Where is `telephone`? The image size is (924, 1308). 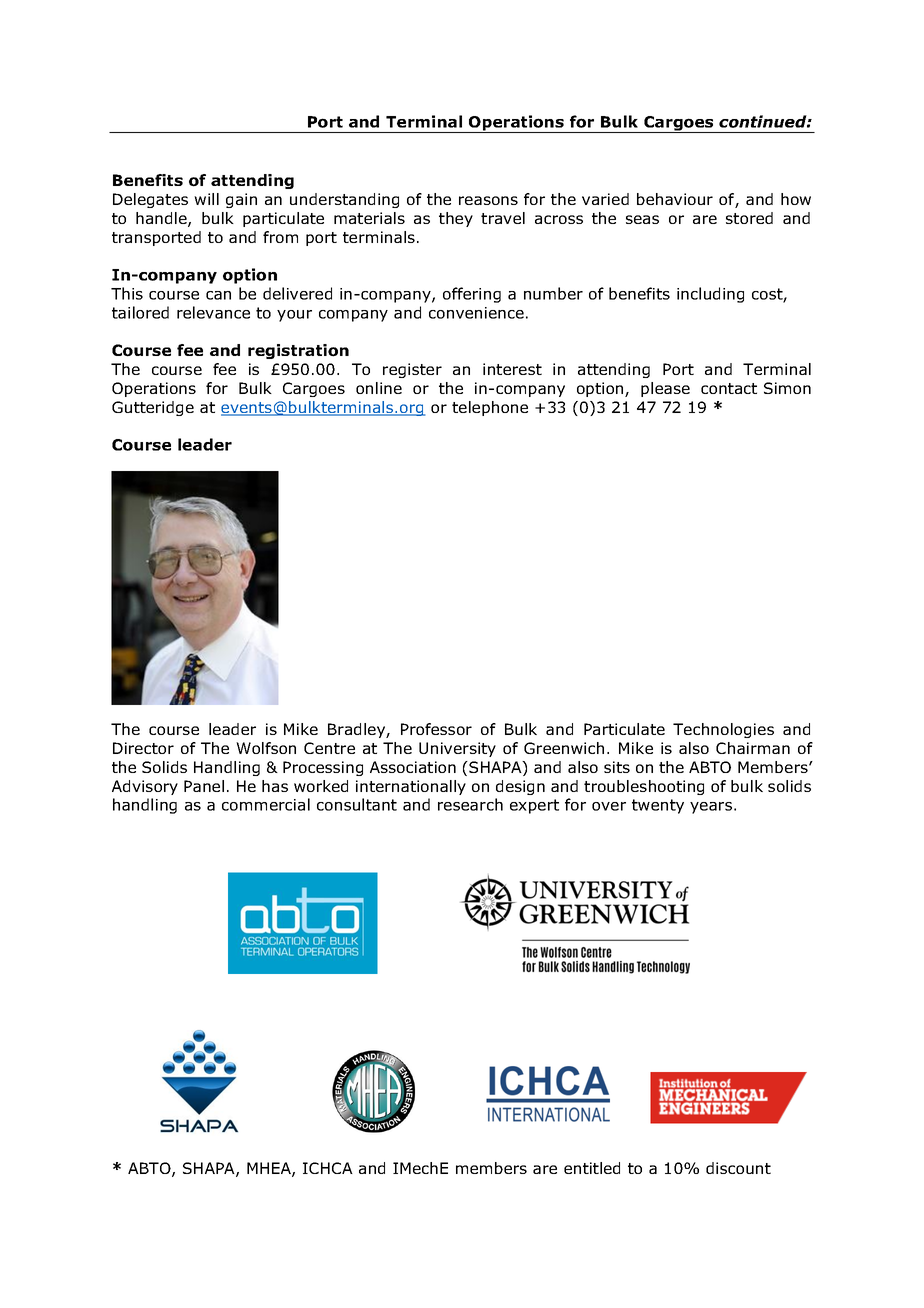 telephone is located at coordinates (490, 408).
